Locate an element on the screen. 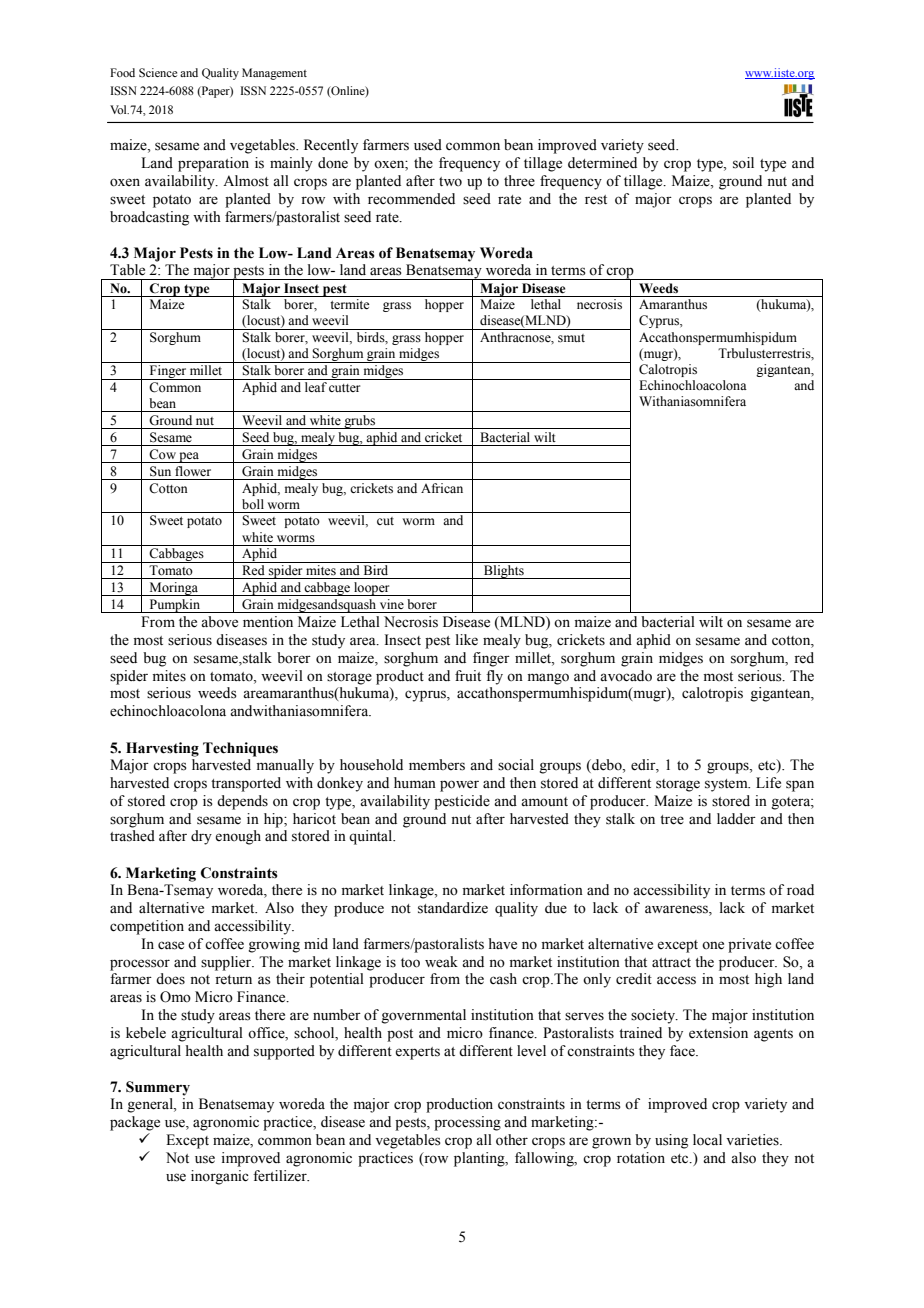  depends is located at coordinates (242, 802).
